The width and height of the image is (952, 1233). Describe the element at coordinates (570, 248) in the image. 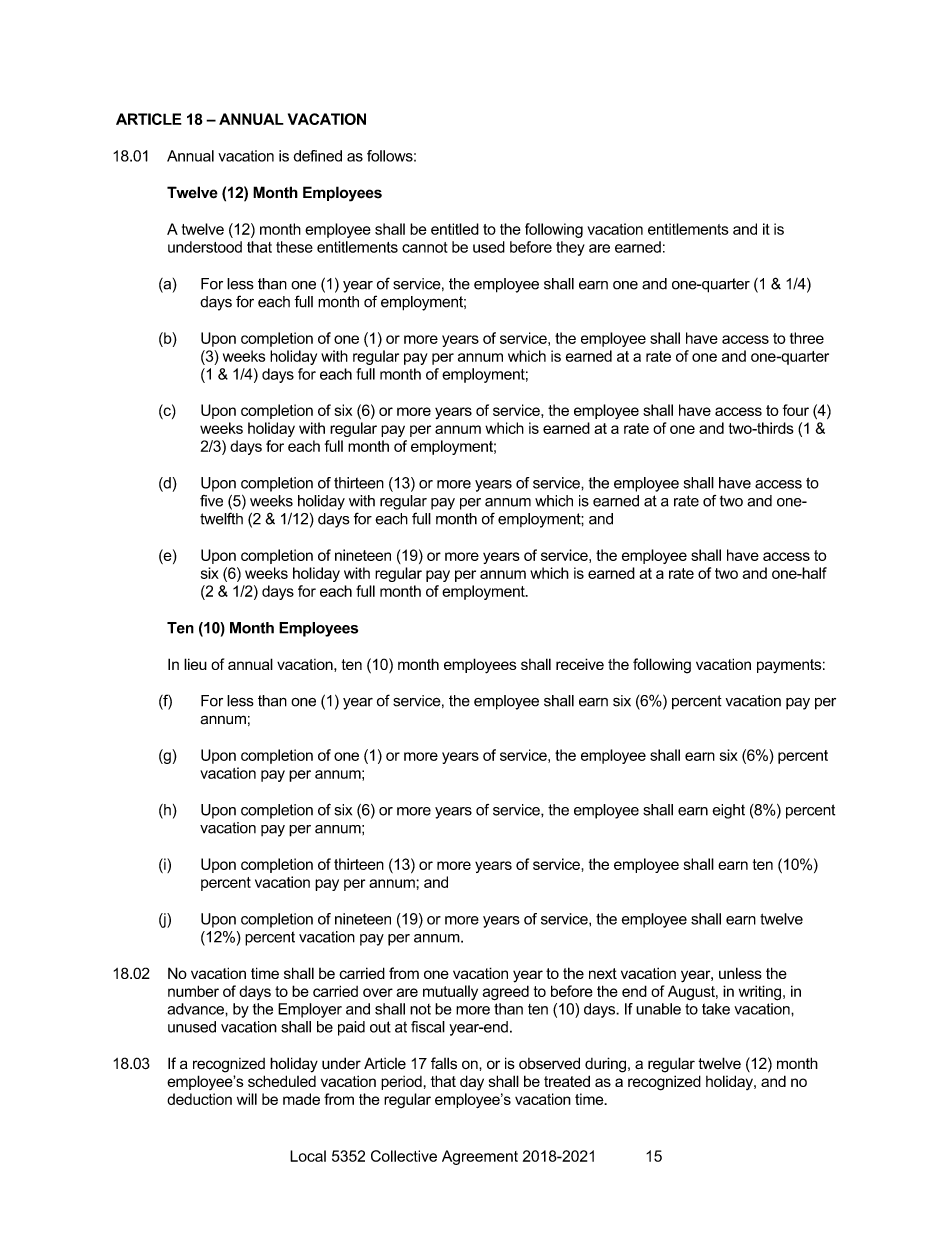

I see `they` at that location.
